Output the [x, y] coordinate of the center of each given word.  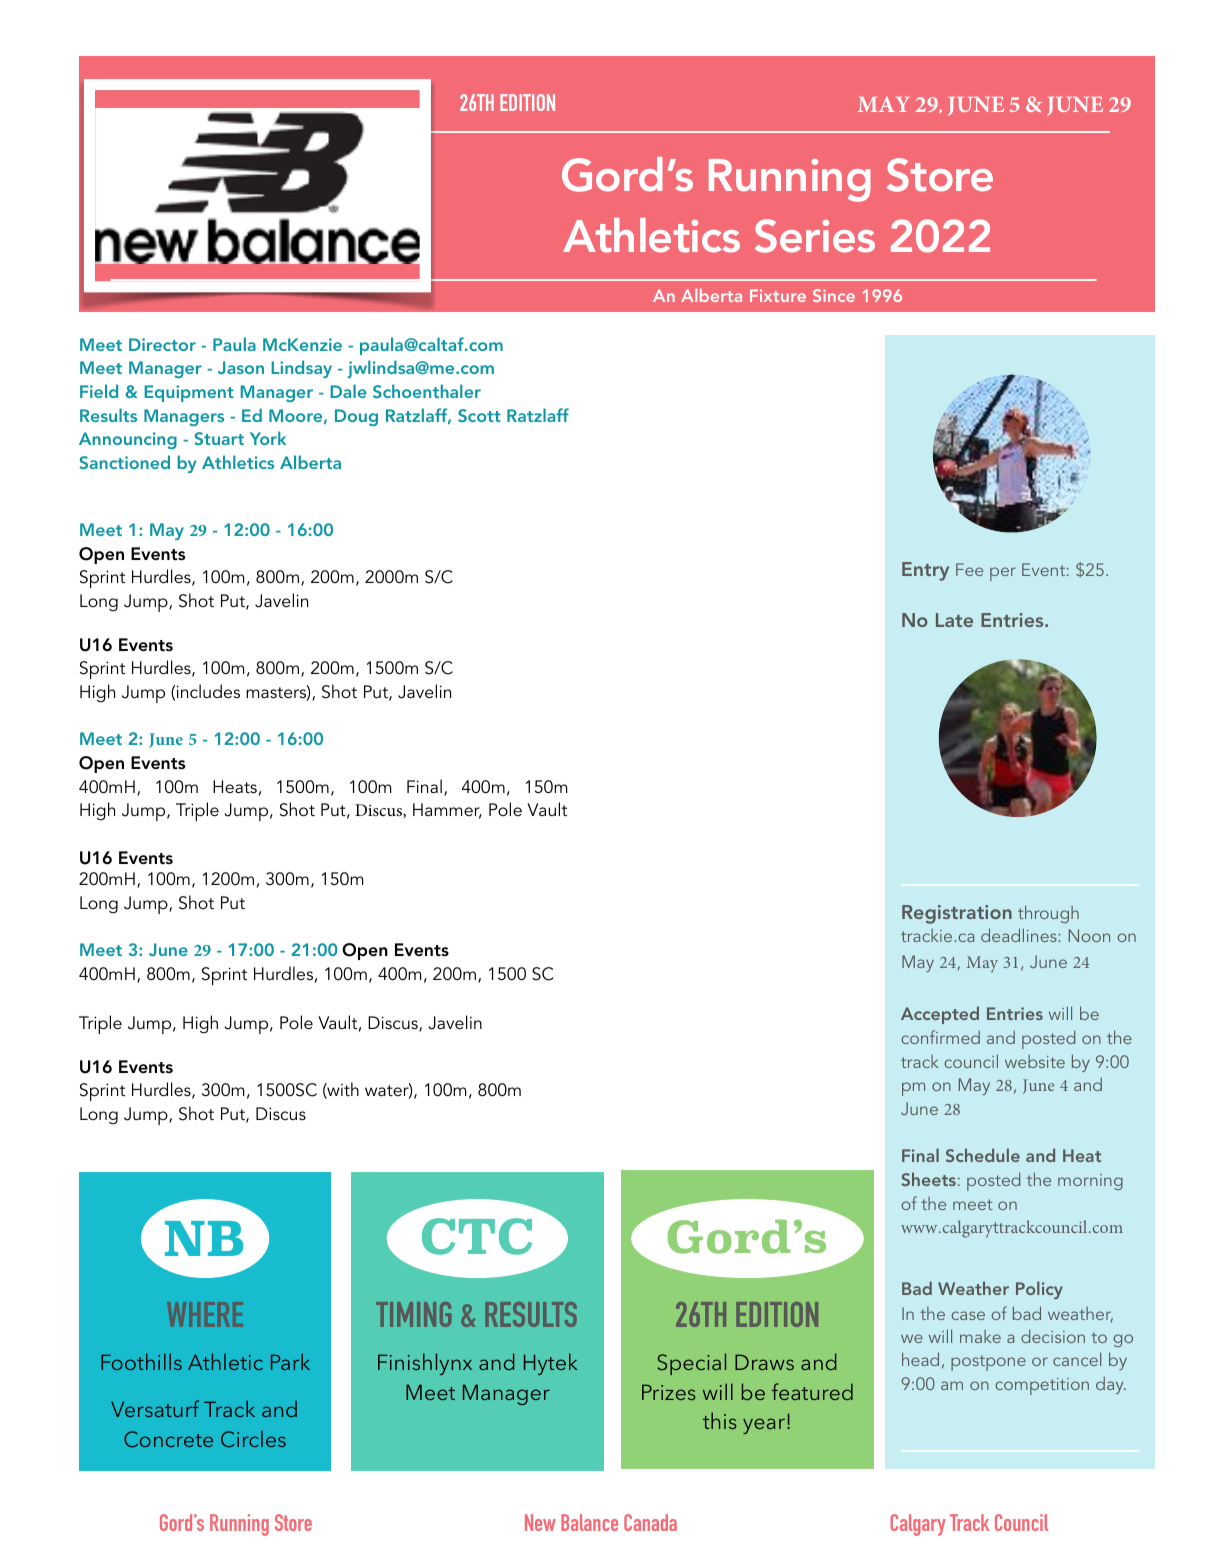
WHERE [205, 1314]
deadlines [1020, 935]
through [1048, 914]
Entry [925, 571]
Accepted [940, 1015]
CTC [477, 1236]
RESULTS [531, 1314]
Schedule [983, 1155]
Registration [957, 914]
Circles [253, 1439]
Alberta [711, 295]
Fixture [778, 295]
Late [954, 620]
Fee [969, 569]
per [1003, 574]
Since [834, 295]
